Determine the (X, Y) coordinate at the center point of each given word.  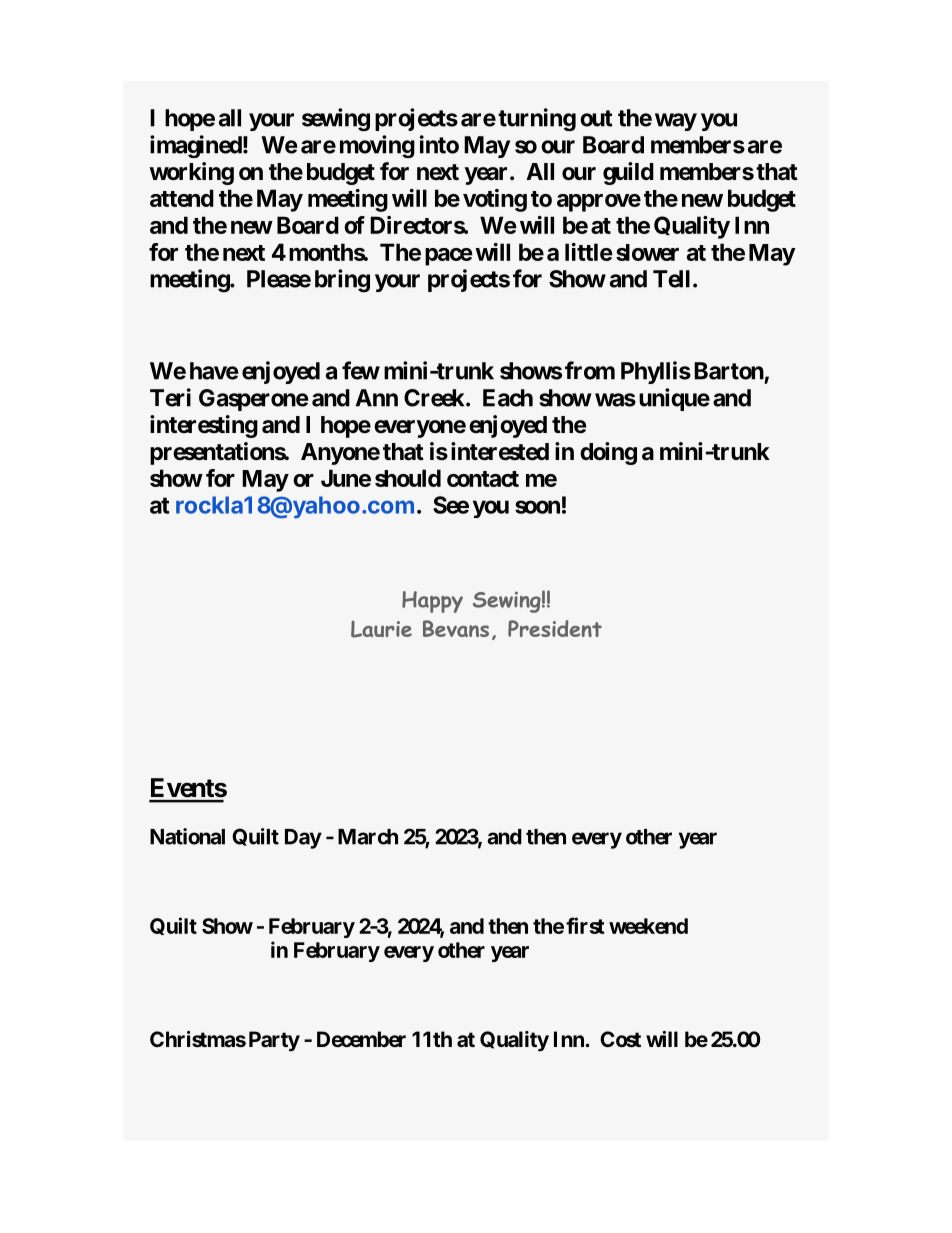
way (676, 122)
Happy (432, 602)
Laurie (381, 629)
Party (274, 1041)
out (596, 118)
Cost (620, 1039)
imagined (196, 146)
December (361, 1039)
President (555, 628)
